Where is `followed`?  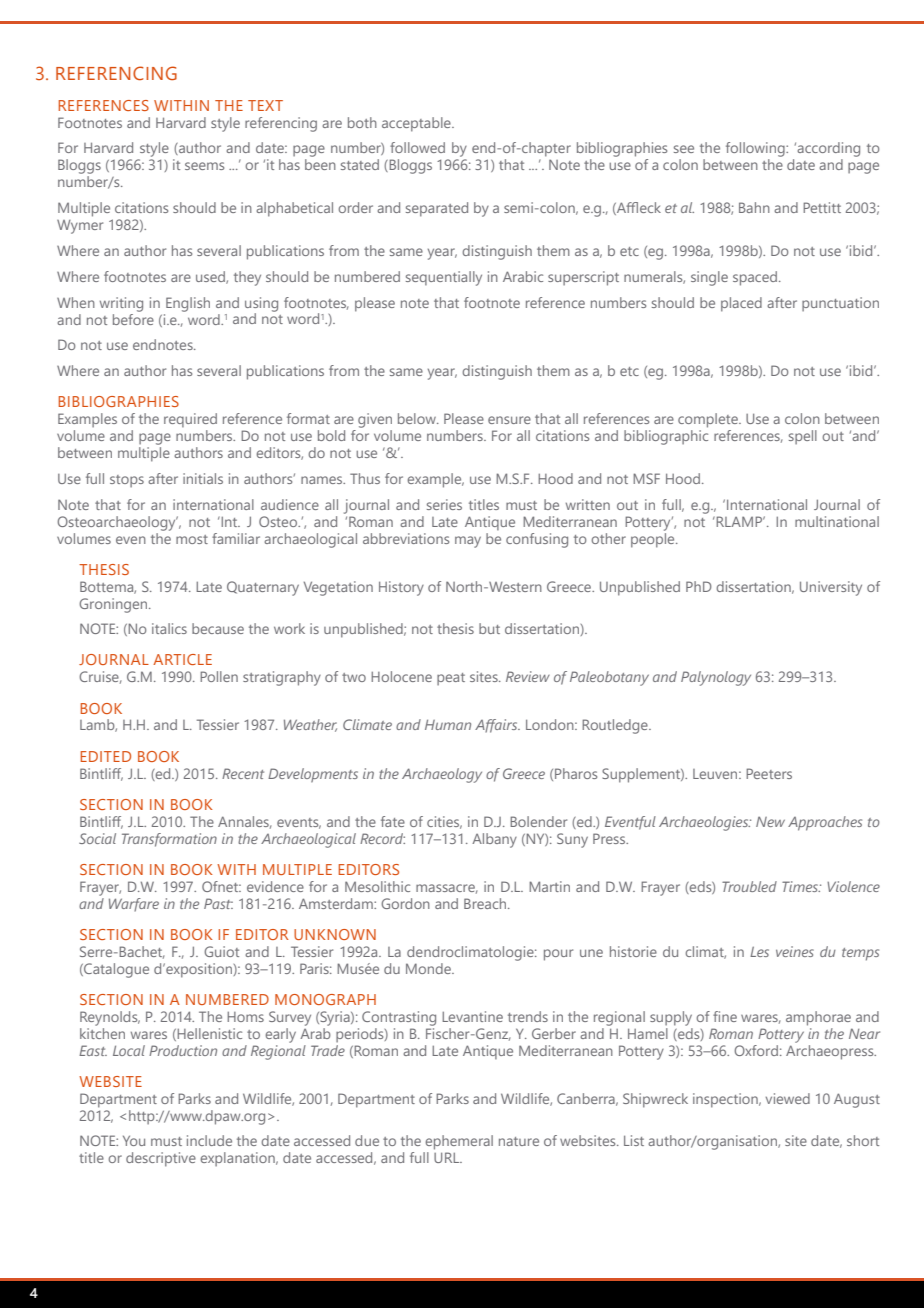 followed is located at coordinates (417, 147).
